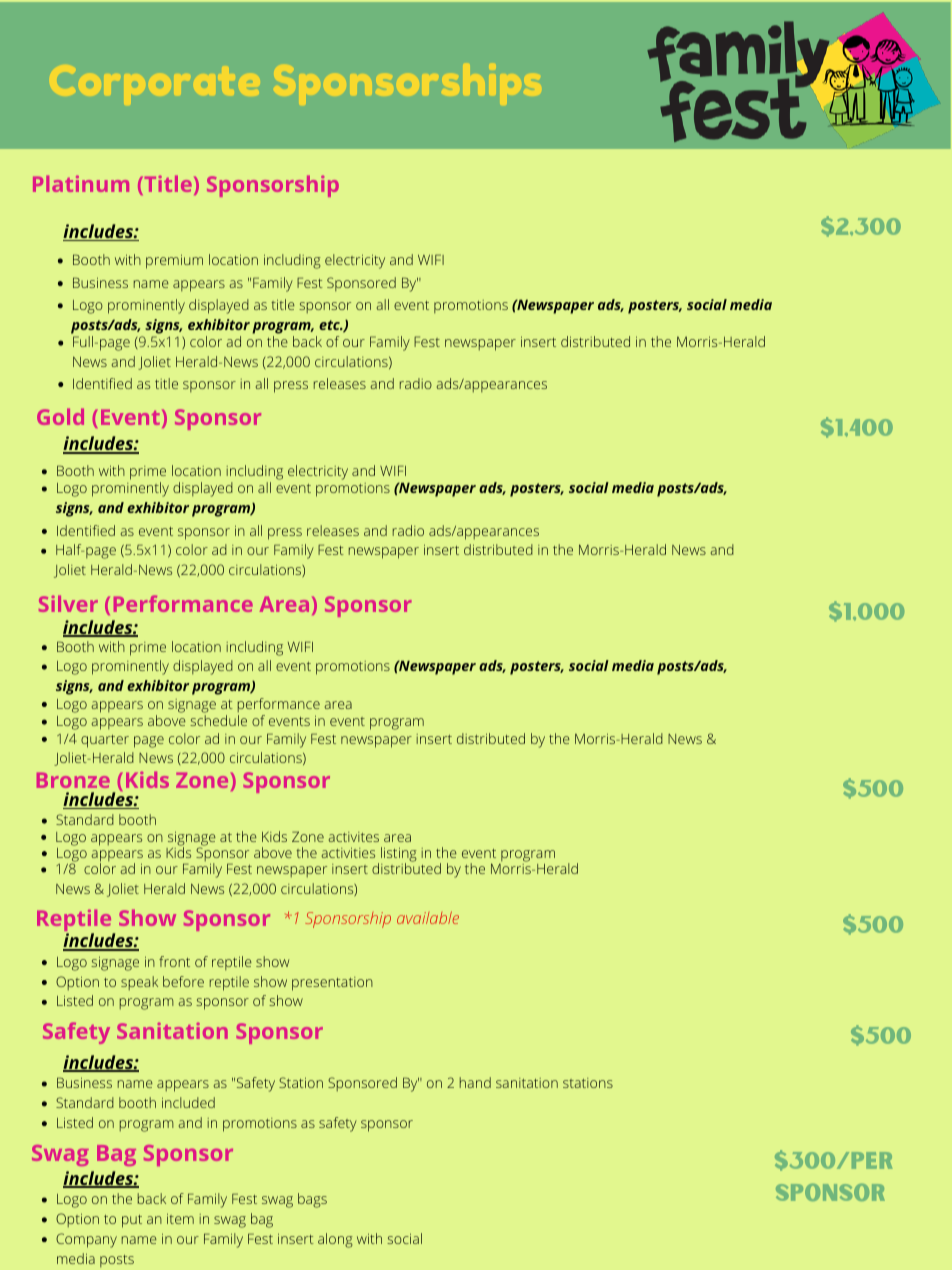 This page has height=1270, width=952. I want to click on schedule, so click(218, 720).
